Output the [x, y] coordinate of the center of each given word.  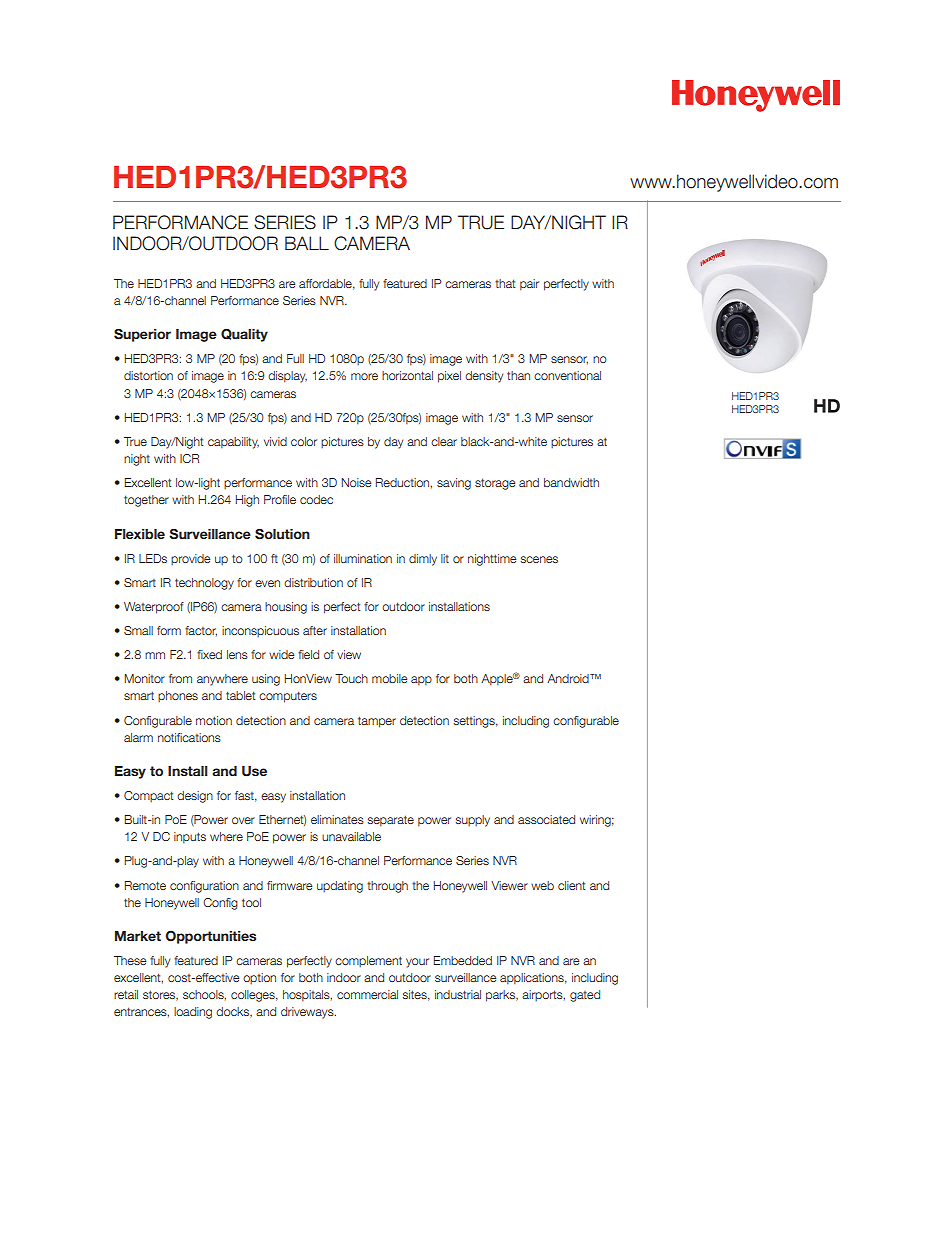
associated [546, 819]
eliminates [337, 819]
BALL [307, 243]
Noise [357, 482]
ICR [189, 458]
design [195, 797]
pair [529, 285]
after [315, 630]
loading [193, 1013]
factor [201, 631]
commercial [367, 994]
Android [569, 678]
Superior [142, 335]
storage [495, 484]
